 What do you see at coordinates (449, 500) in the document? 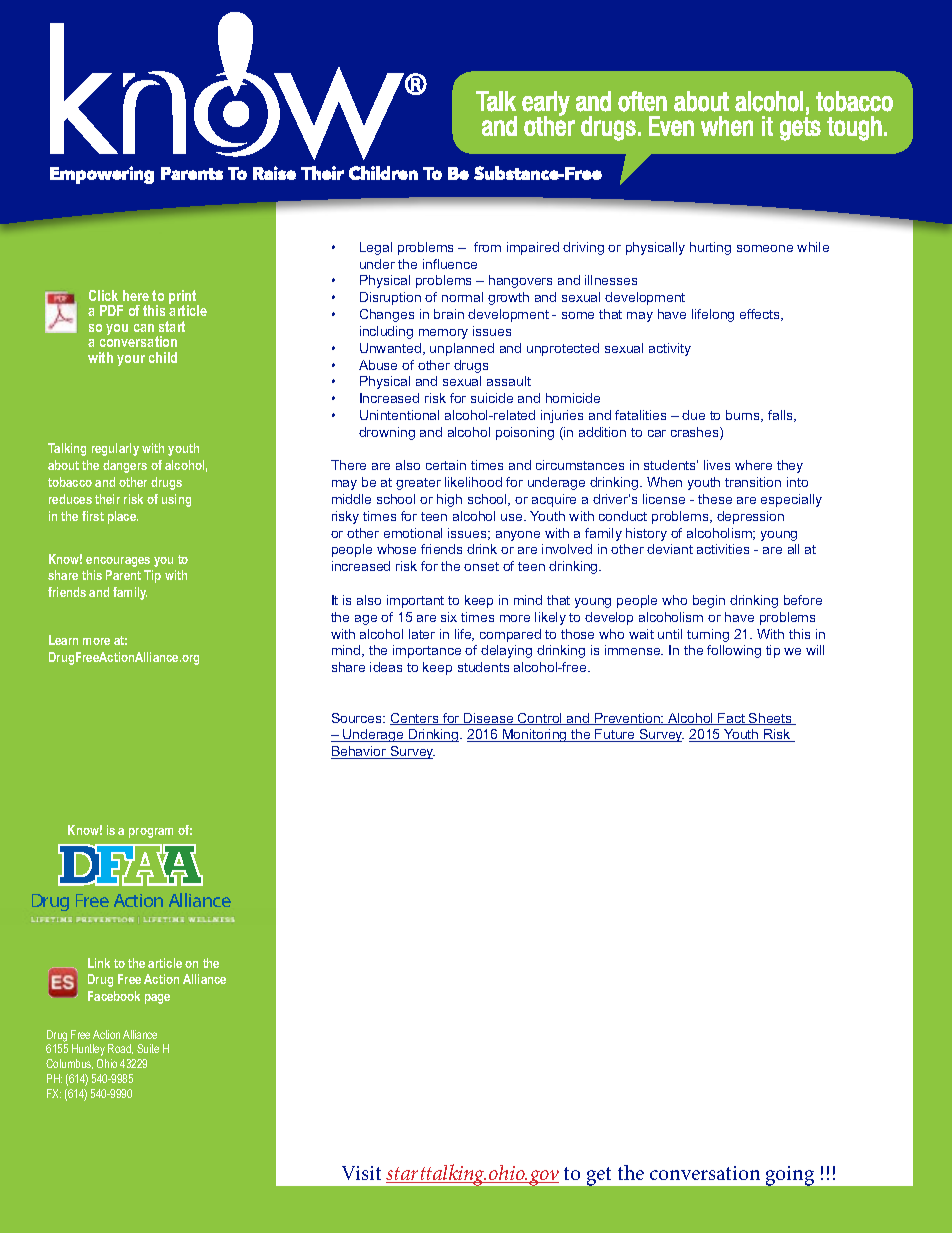
I see `high` at bounding box center [449, 500].
